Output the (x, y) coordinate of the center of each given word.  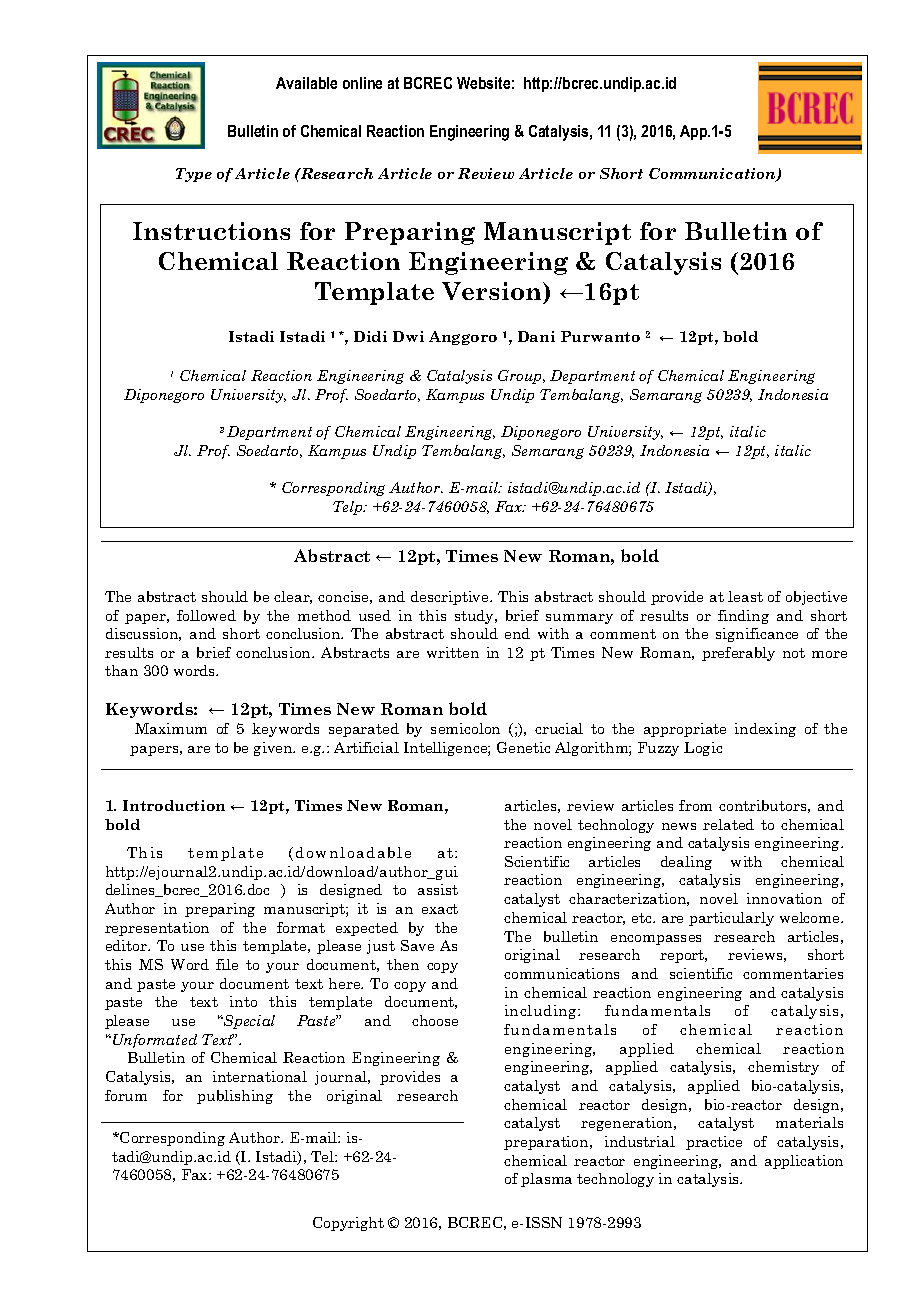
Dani (536, 336)
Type (194, 175)
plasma (546, 1180)
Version (493, 293)
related (728, 824)
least (745, 596)
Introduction (174, 805)
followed (206, 615)
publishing (235, 1097)
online (362, 83)
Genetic (523, 747)
